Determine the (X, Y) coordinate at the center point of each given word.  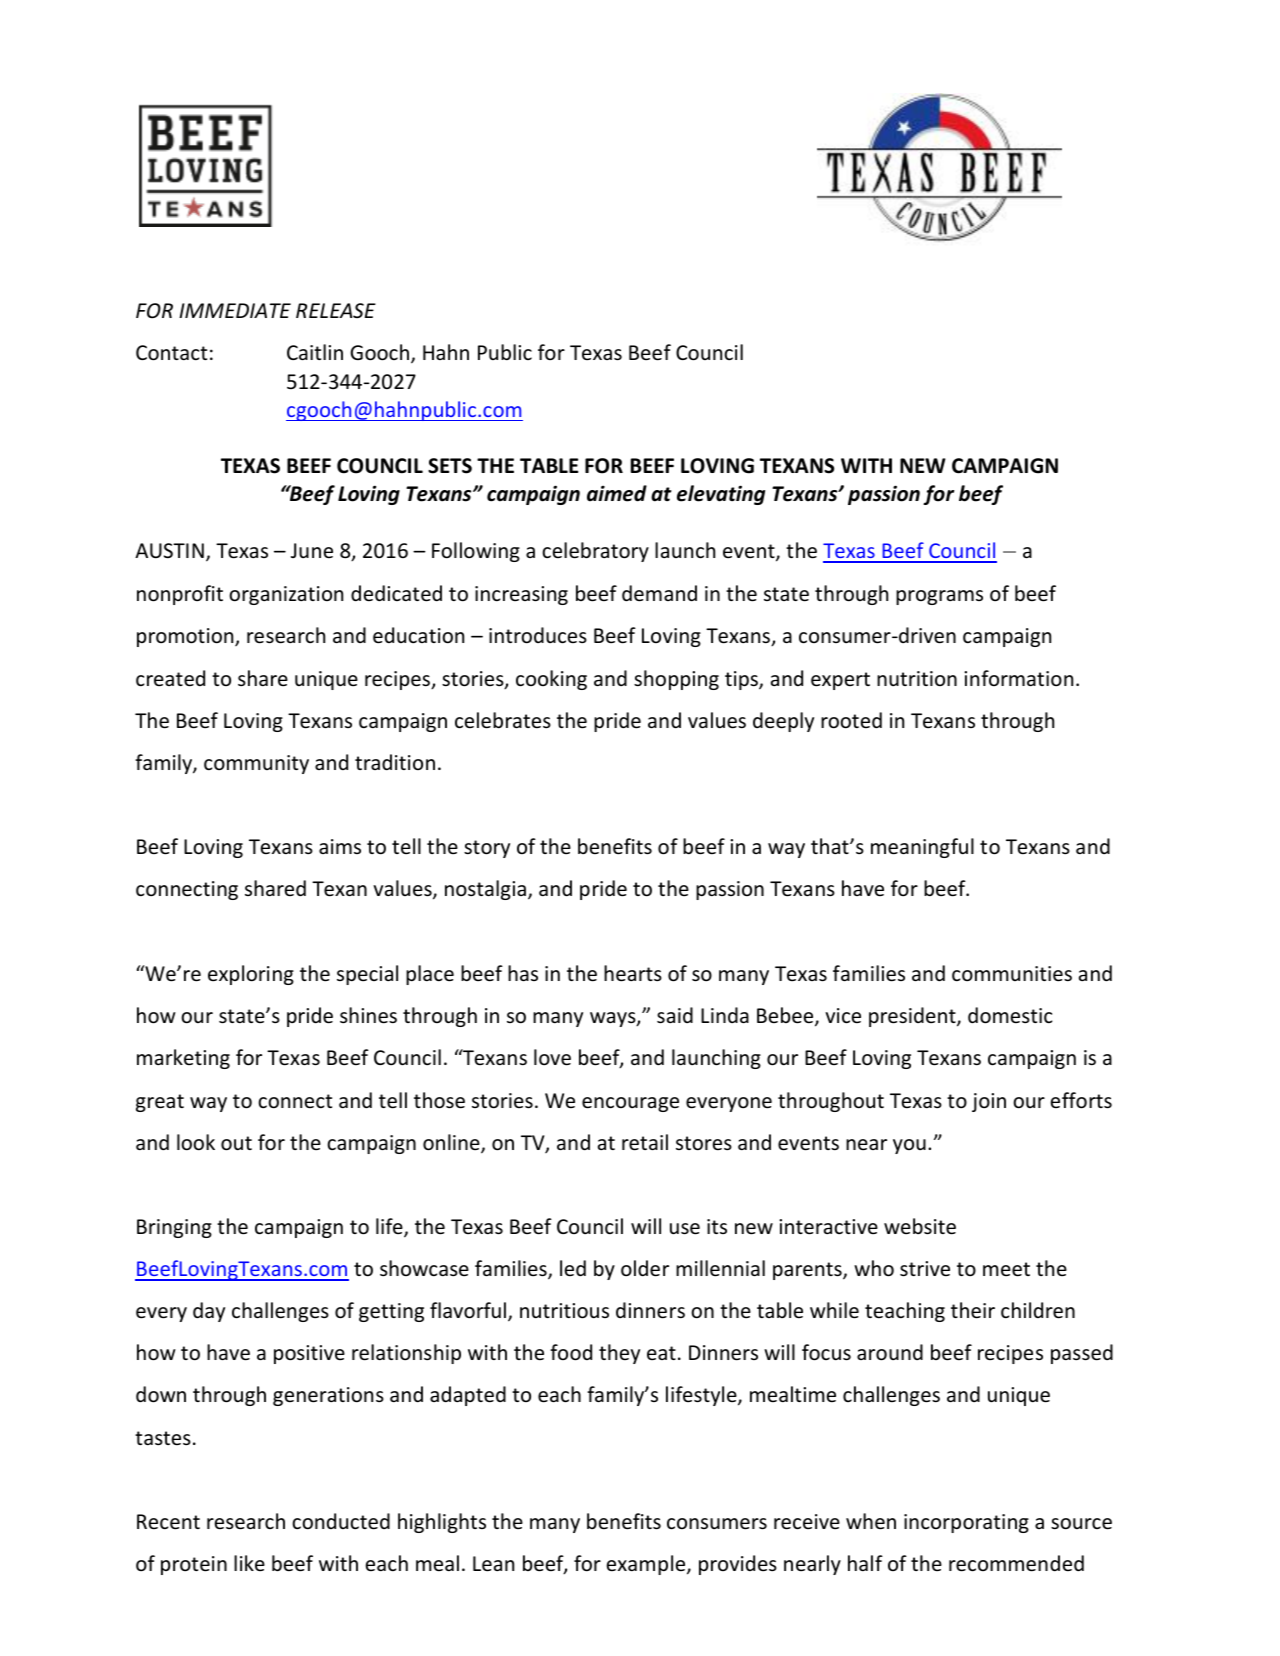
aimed (617, 493)
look (196, 1142)
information (1018, 678)
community (256, 764)
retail (645, 1142)
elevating (721, 495)
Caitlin (315, 352)
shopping (676, 680)
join (989, 1102)
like (249, 1563)
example (647, 1565)
